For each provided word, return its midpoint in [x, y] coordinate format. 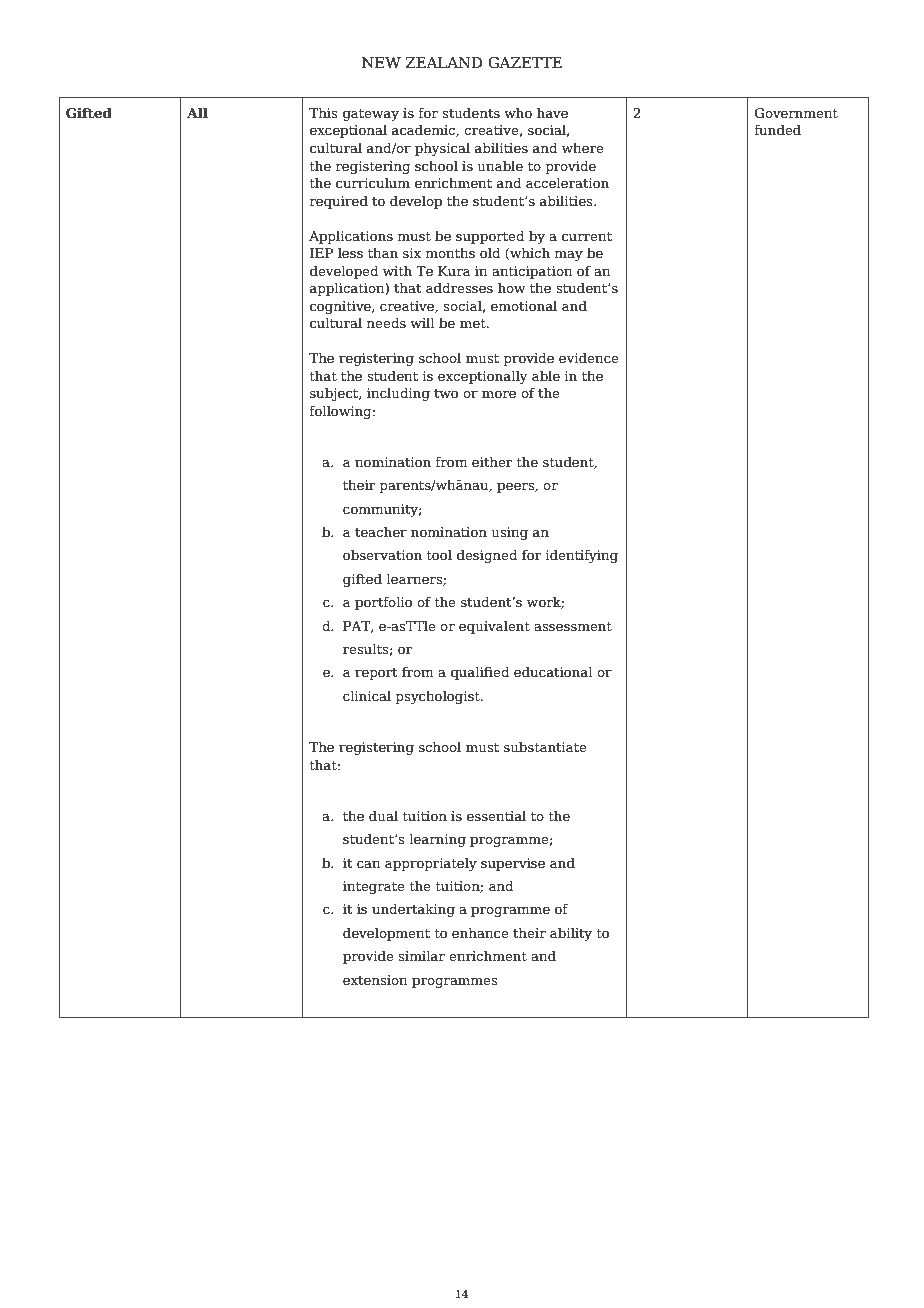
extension [375, 980]
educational [553, 672]
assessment [573, 626]
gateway [371, 115]
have [552, 113]
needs [386, 323]
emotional [524, 306]
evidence [589, 358]
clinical [367, 696]
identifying [581, 556]
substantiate [545, 747]
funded [777, 130]
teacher [381, 532]
